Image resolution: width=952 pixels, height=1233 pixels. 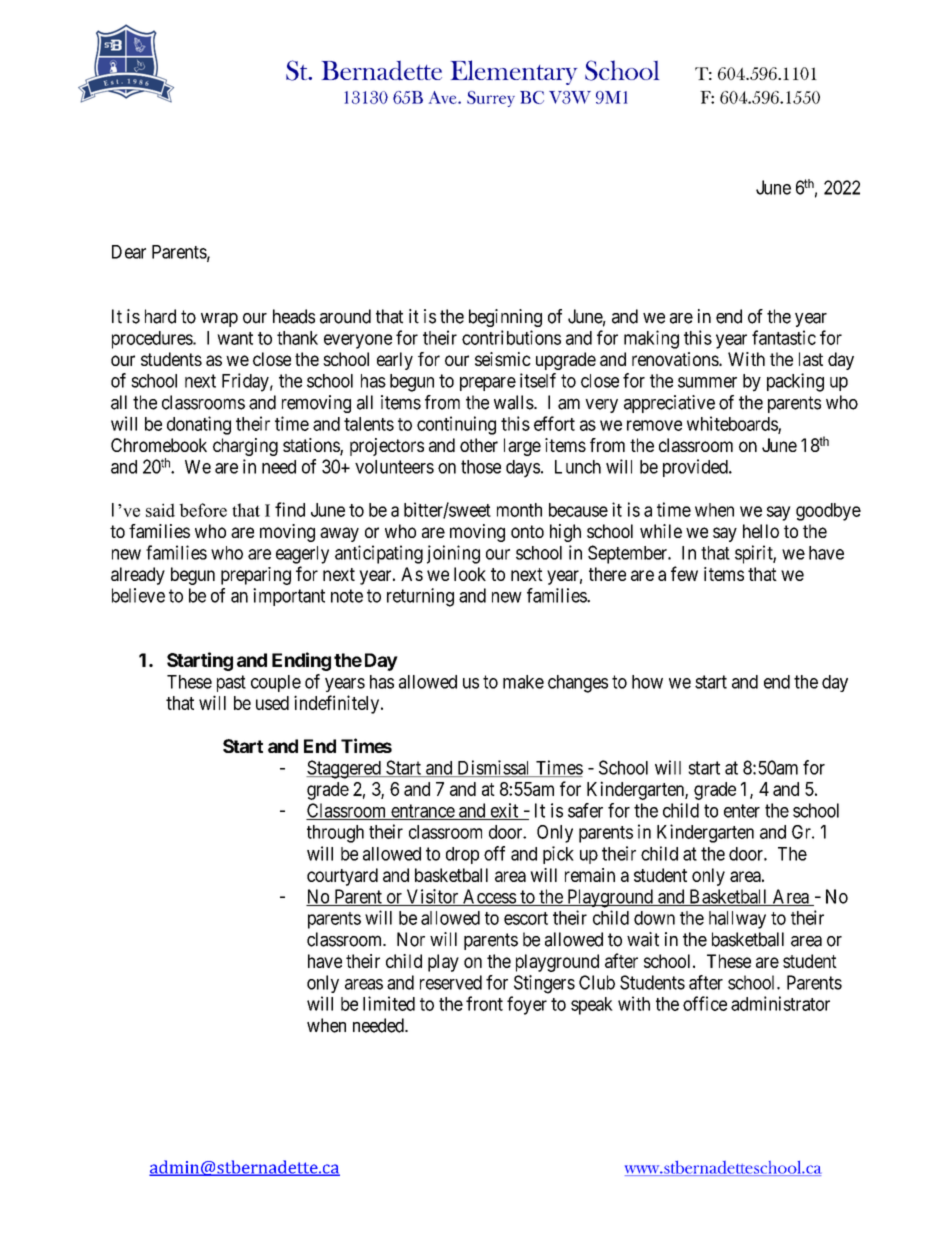 What do you see at coordinates (684, 573) in the screenshot?
I see `few` at bounding box center [684, 573].
